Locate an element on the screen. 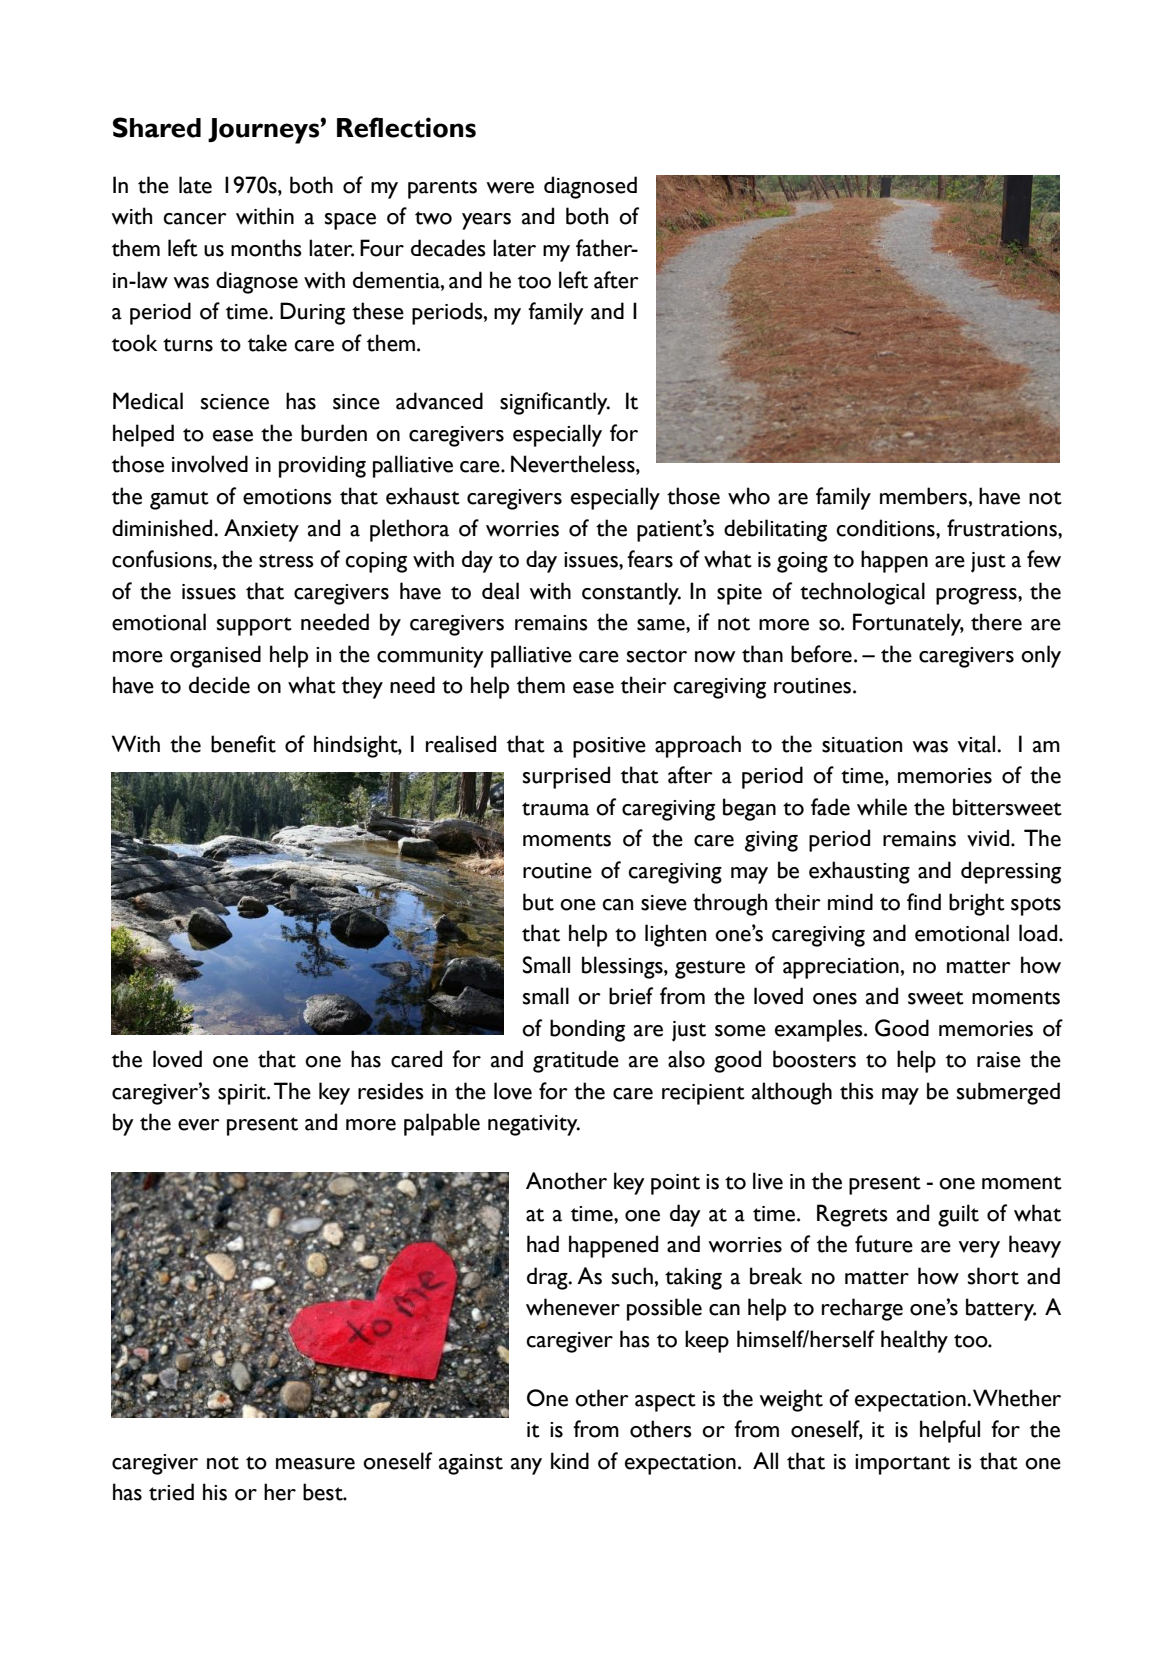  benefit is located at coordinates (243, 744).
